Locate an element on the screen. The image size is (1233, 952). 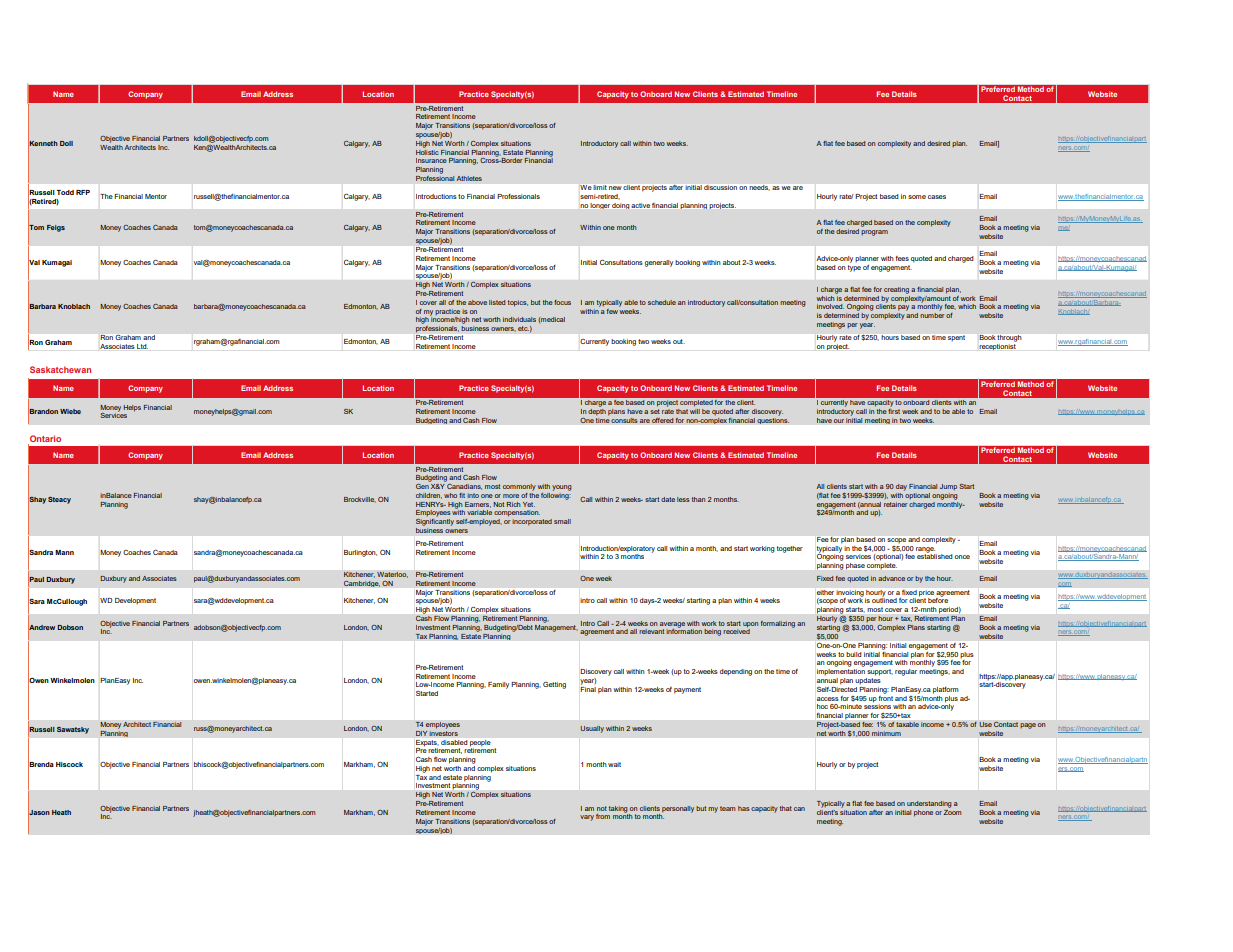
some is located at coordinates (917, 197).
